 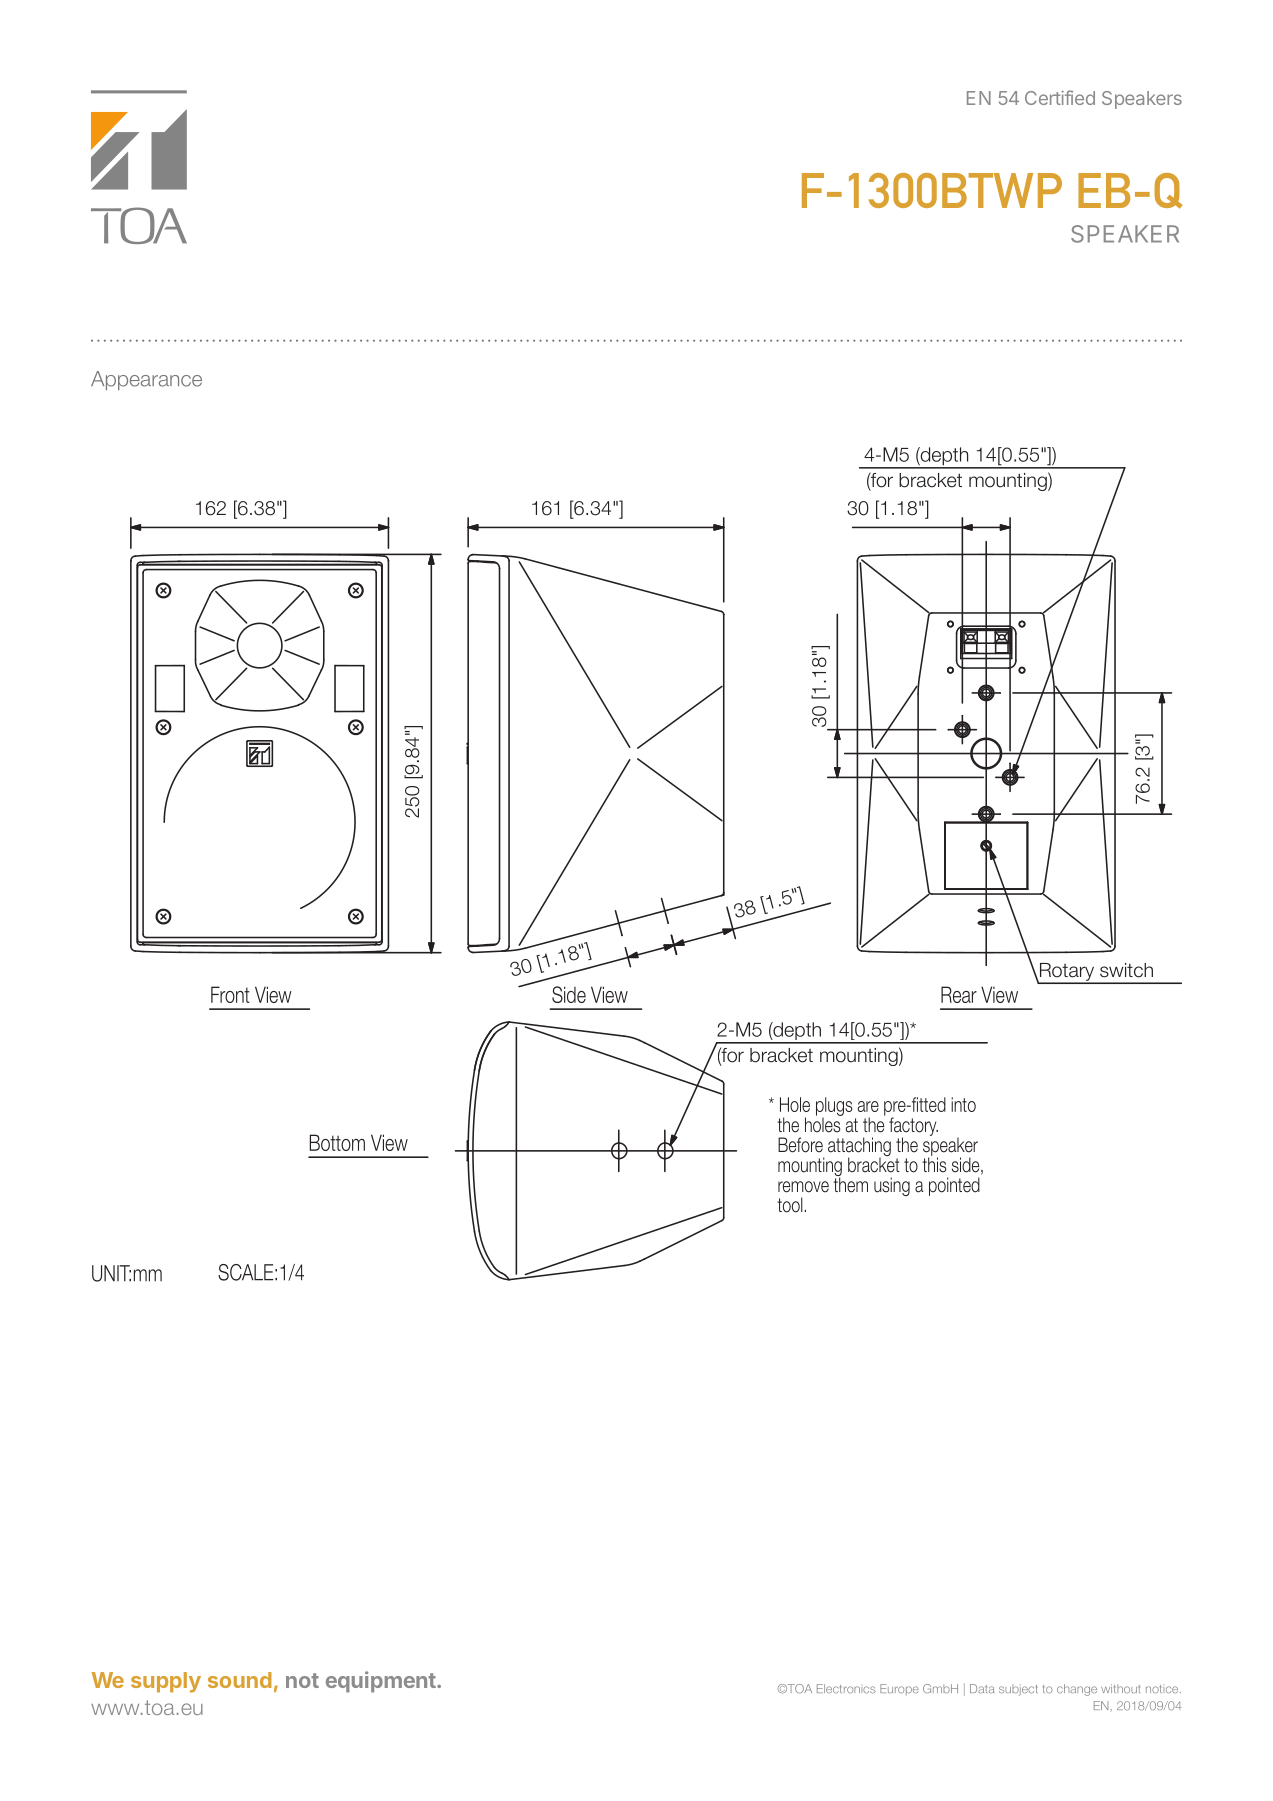 What do you see at coordinates (963, 1104) in the page?
I see `into` at bounding box center [963, 1104].
